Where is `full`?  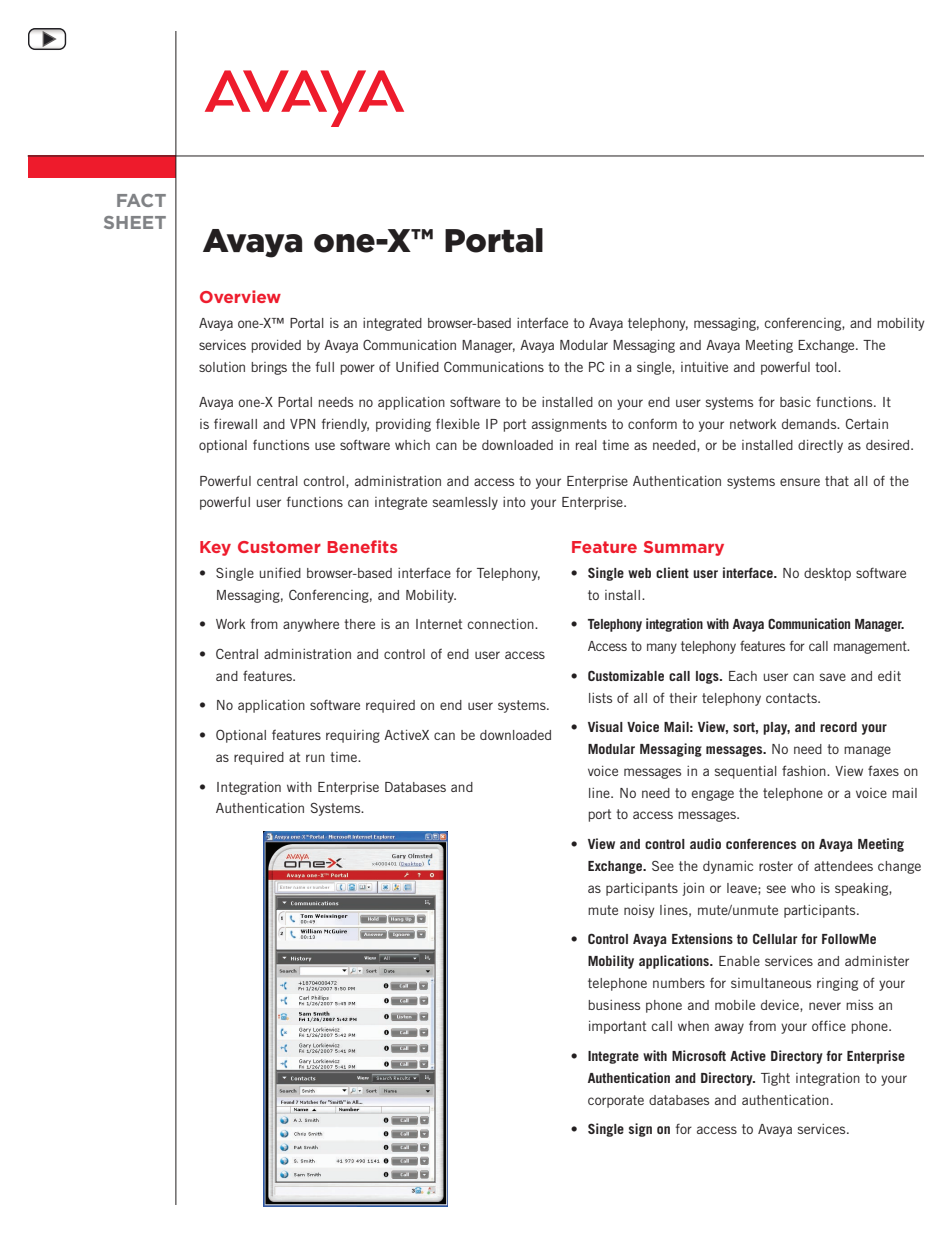 full is located at coordinates (325, 366).
